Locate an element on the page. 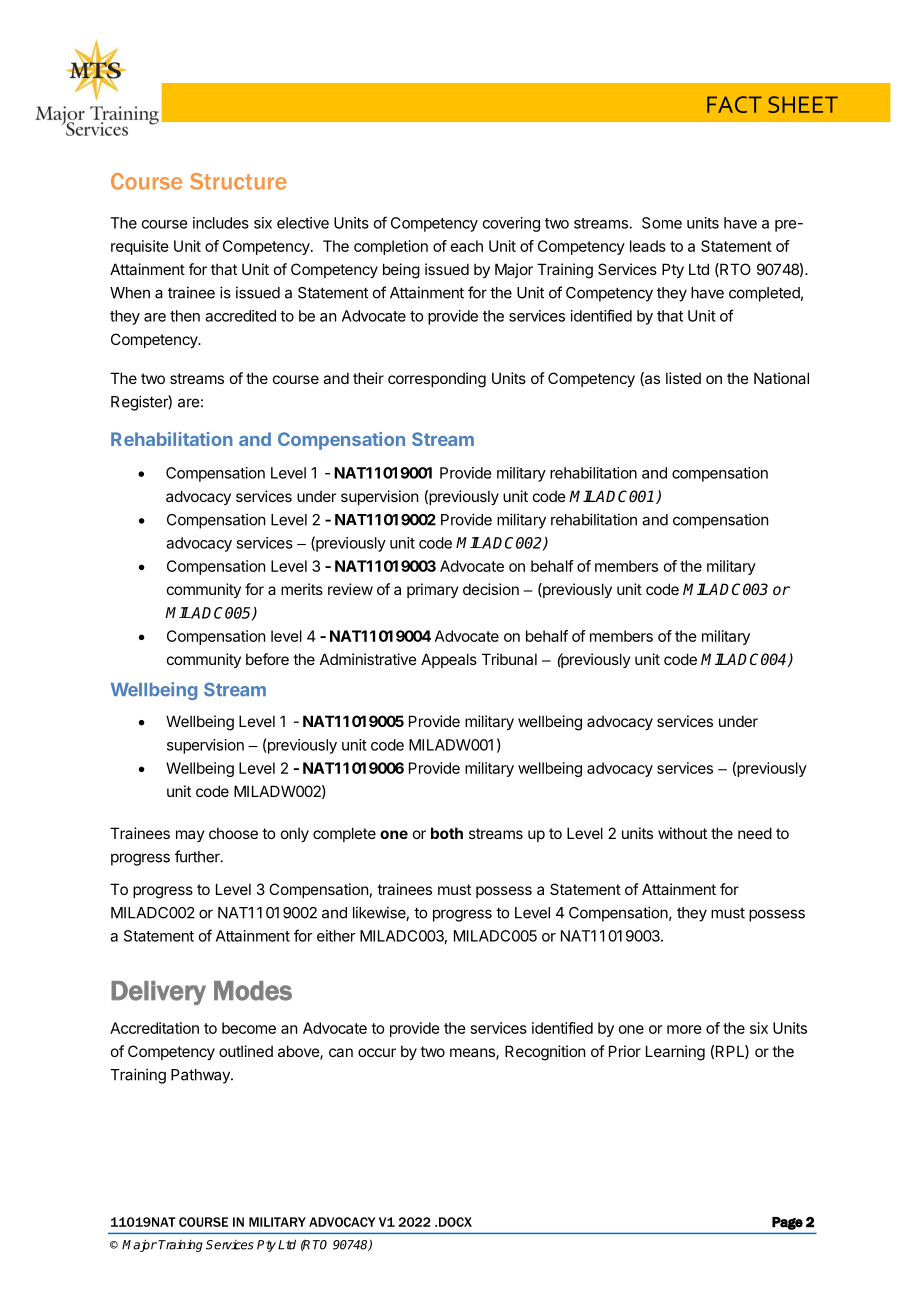 This image has height=1308, width=924. listed is located at coordinates (683, 378).
